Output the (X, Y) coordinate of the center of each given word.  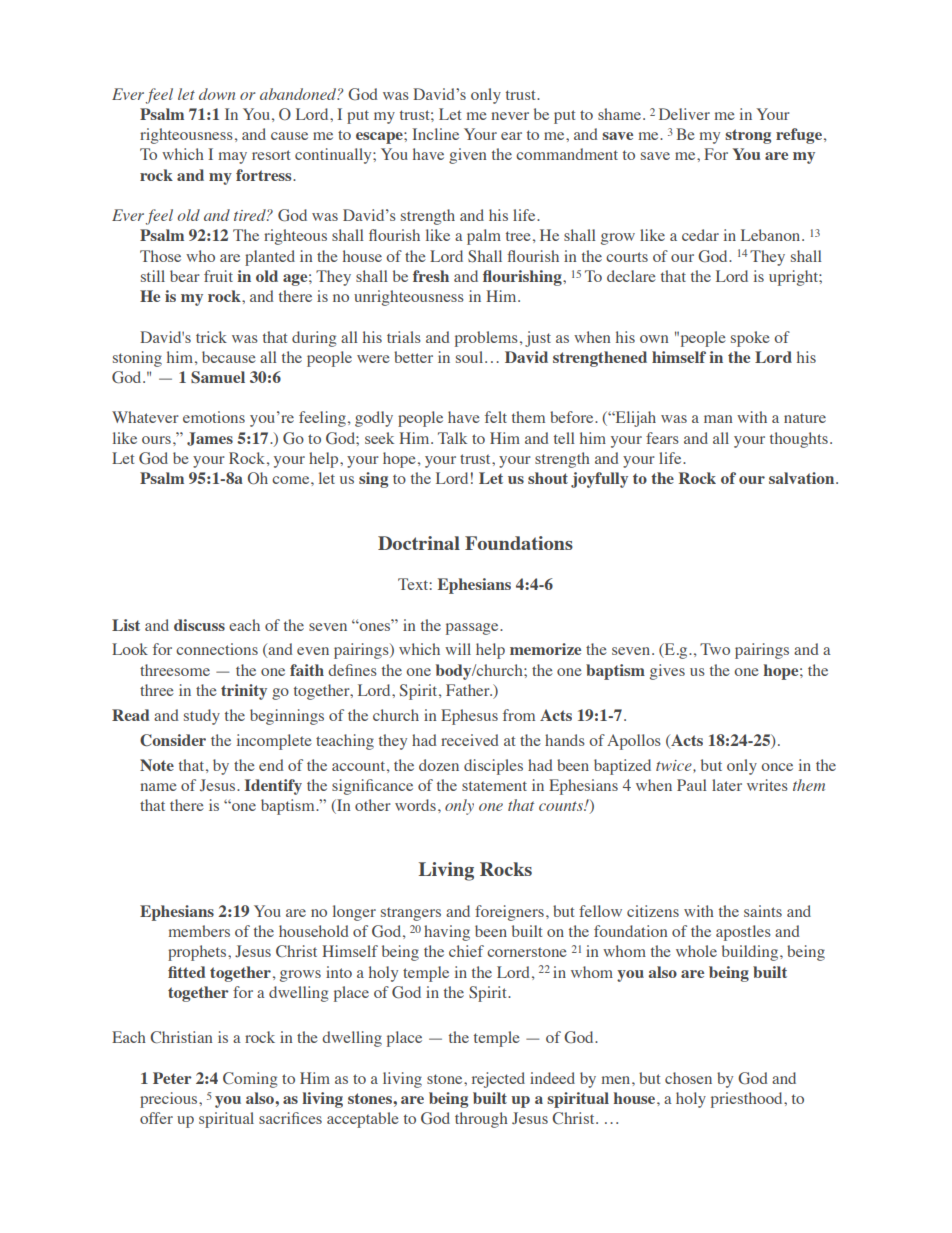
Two (715, 649)
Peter (172, 1078)
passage (473, 629)
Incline (436, 134)
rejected (498, 1080)
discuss (199, 625)
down (217, 94)
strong (748, 136)
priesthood (748, 1100)
